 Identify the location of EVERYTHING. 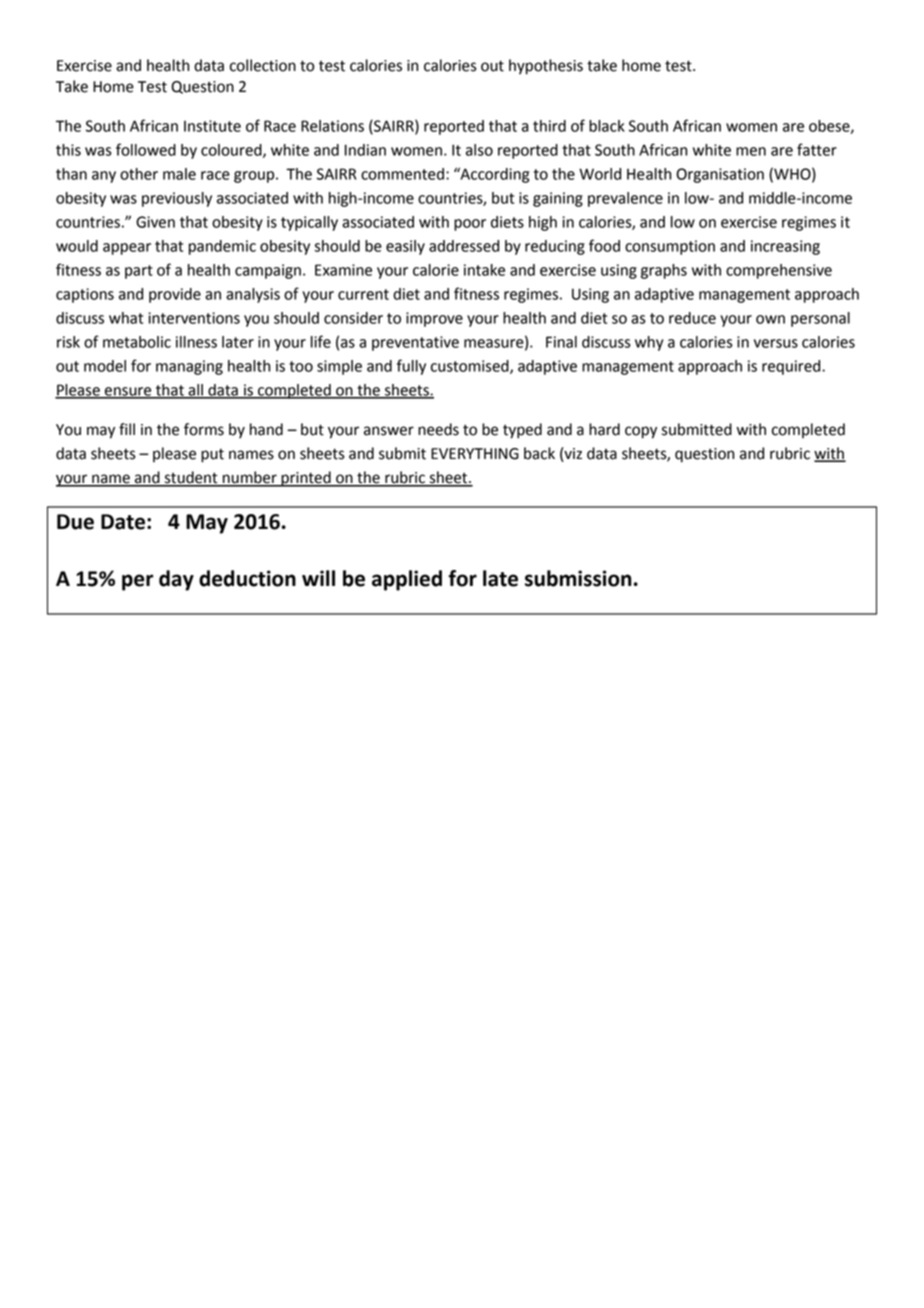
(475, 454).
